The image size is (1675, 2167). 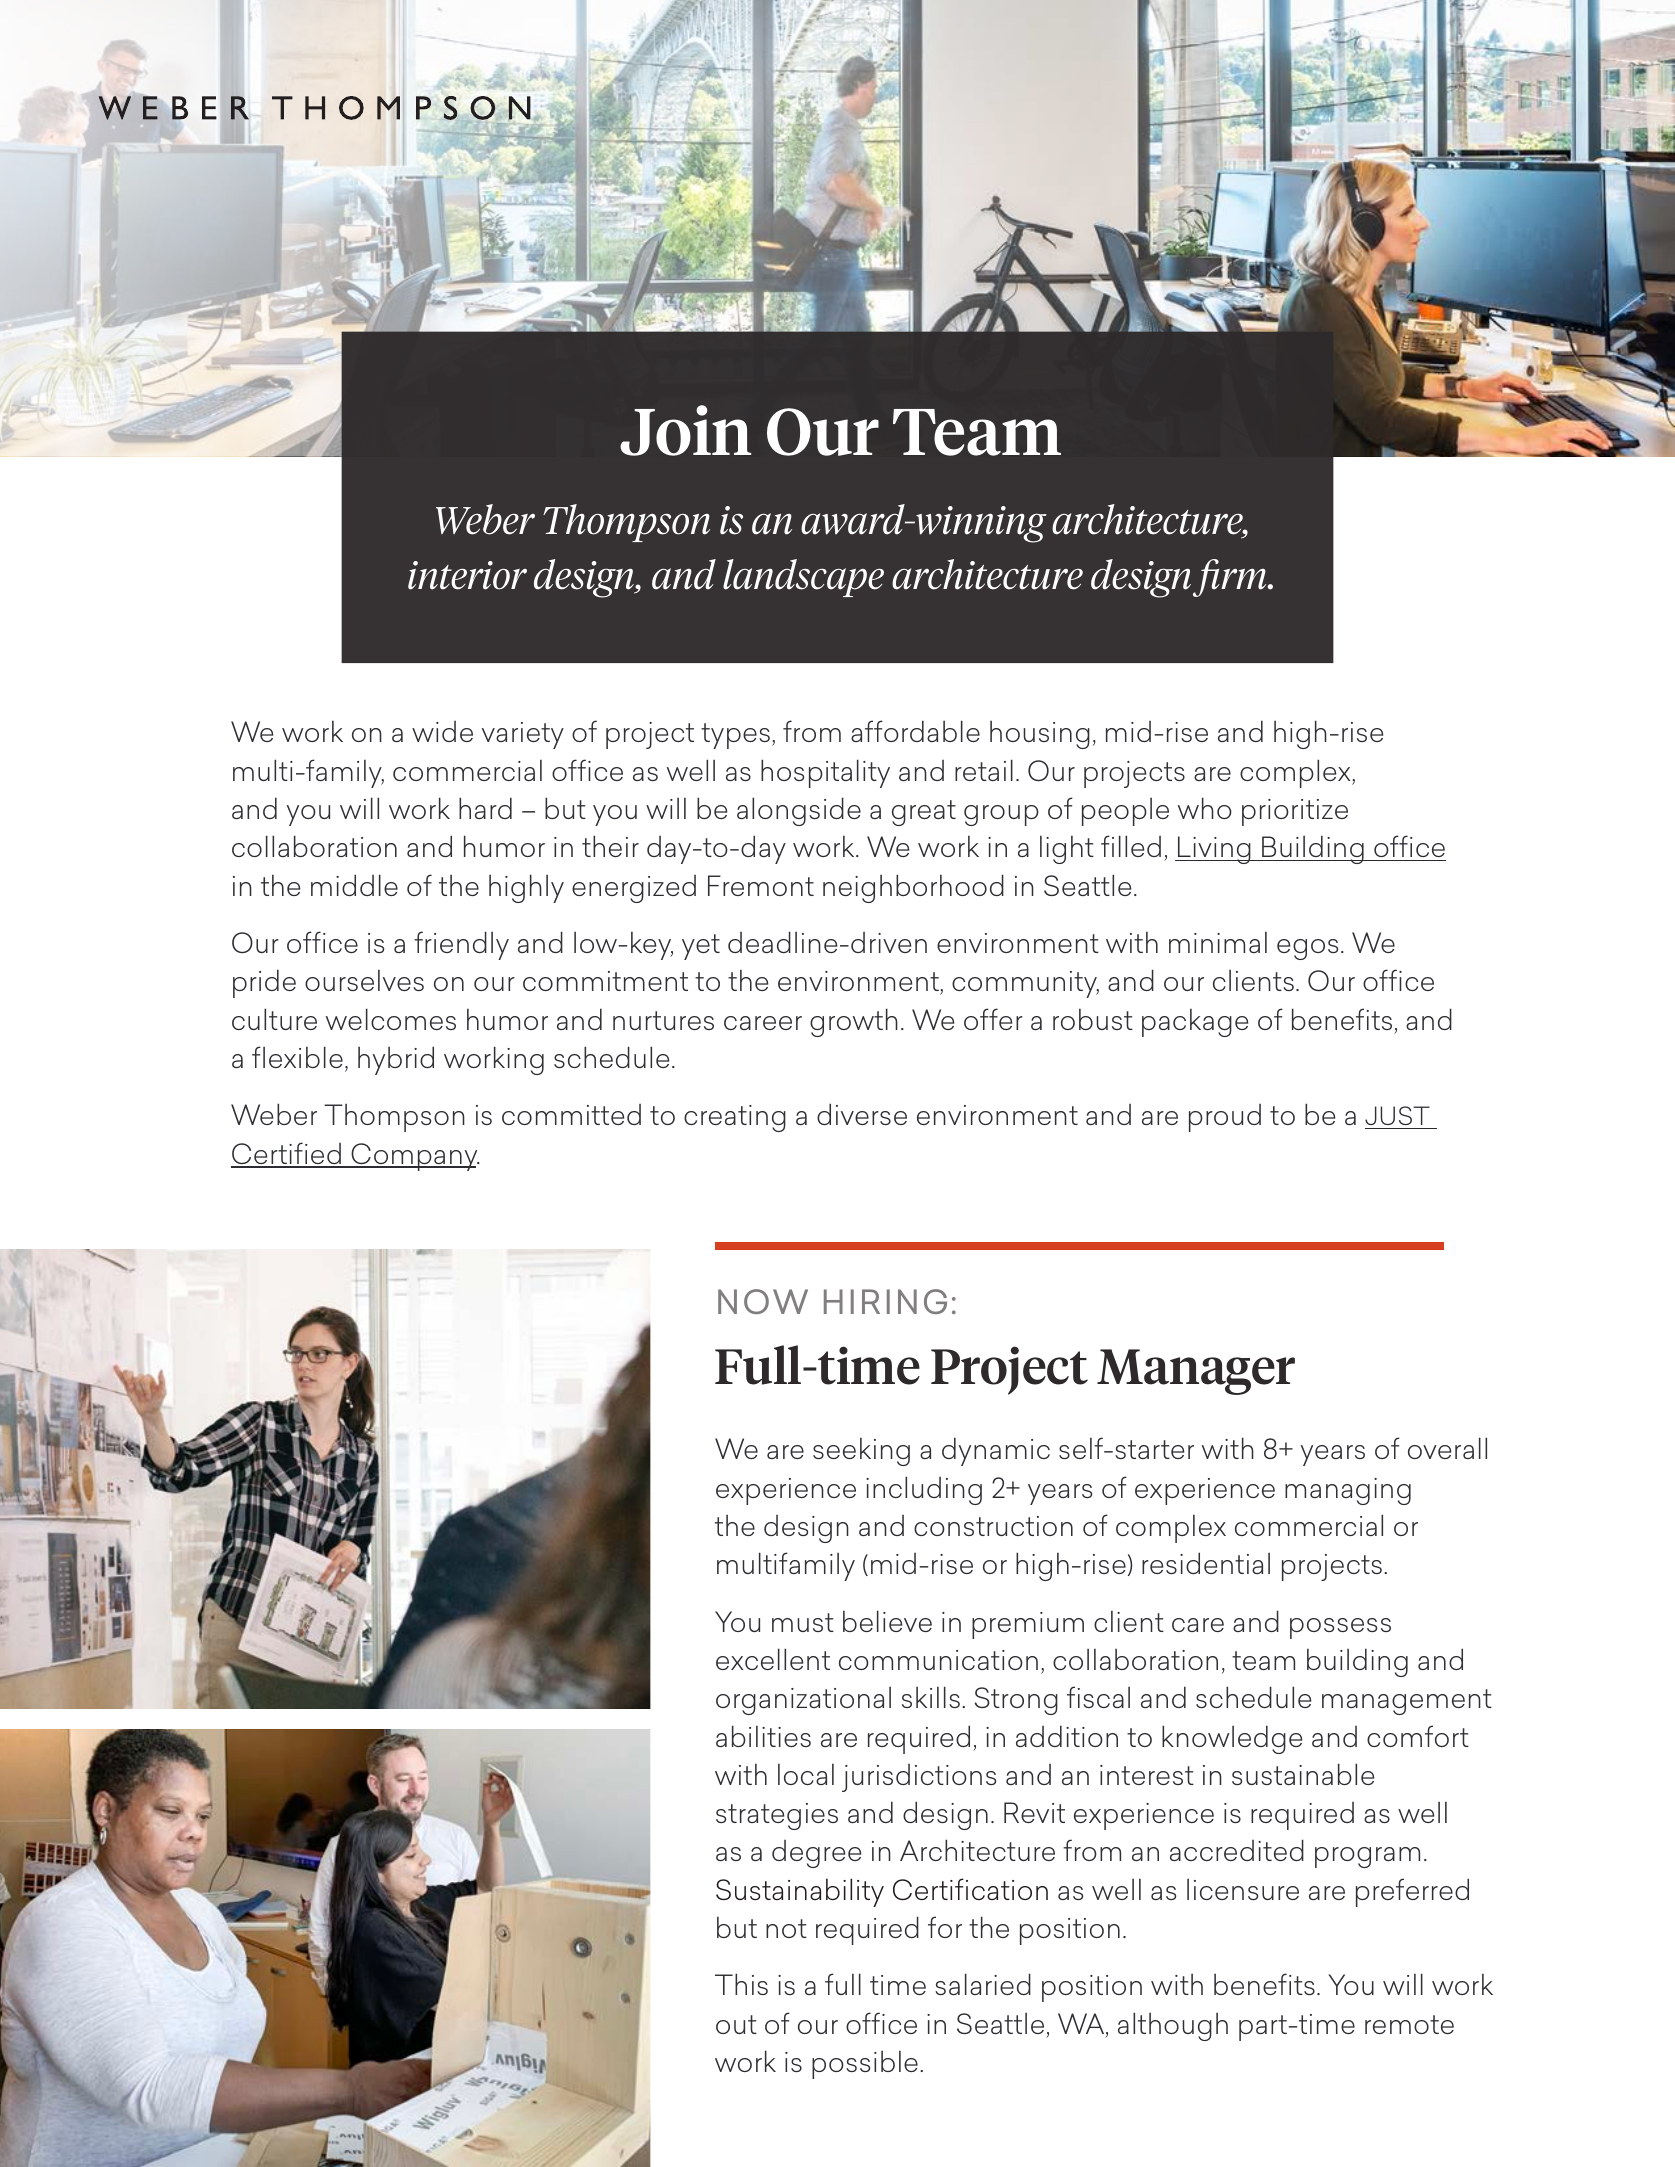 What do you see at coordinates (736, 2024) in the page?
I see `out` at bounding box center [736, 2024].
